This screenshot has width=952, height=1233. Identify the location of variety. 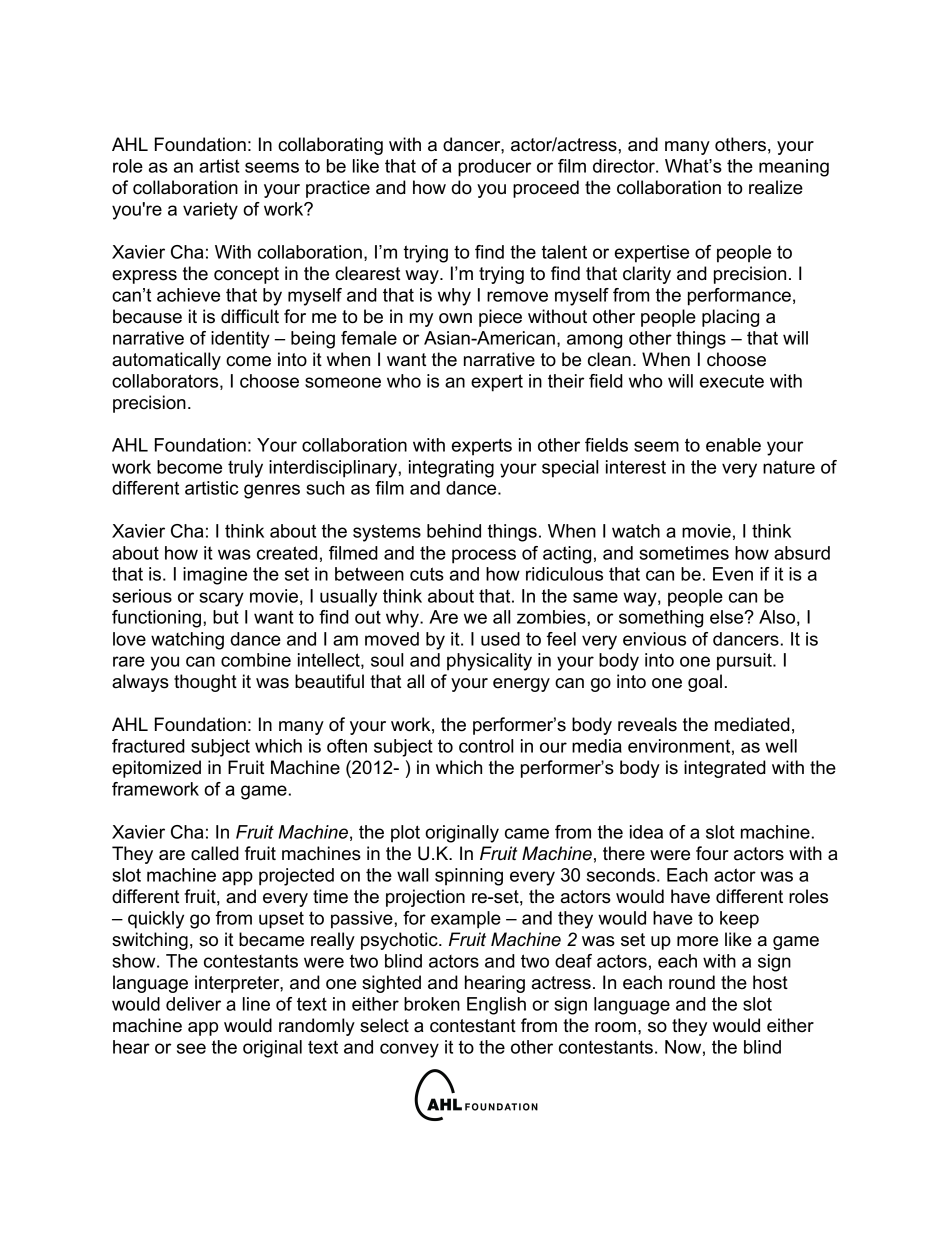
(210, 211).
